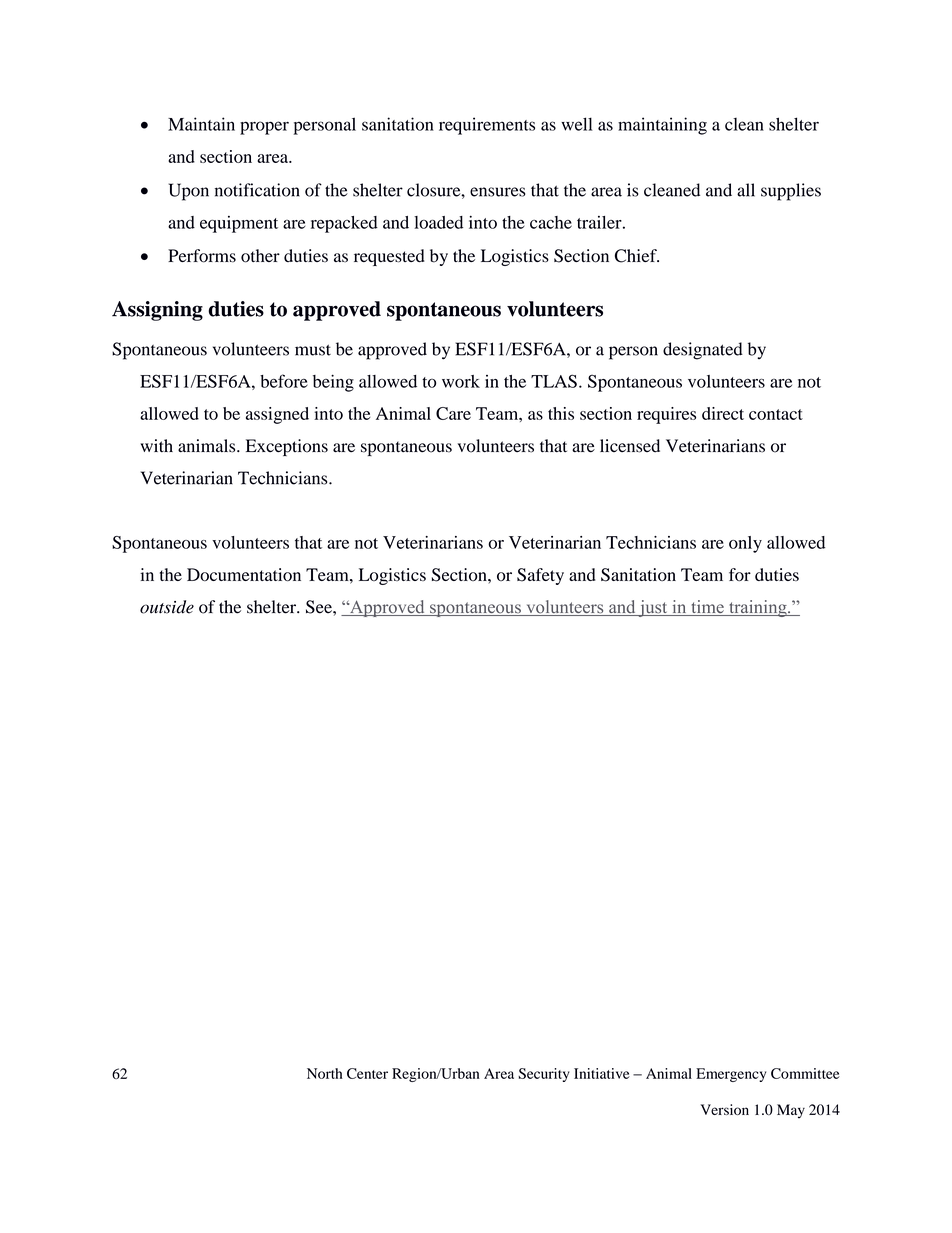 This image has height=1233, width=952. Describe the element at coordinates (487, 126) in the image. I see `requirements` at that location.
